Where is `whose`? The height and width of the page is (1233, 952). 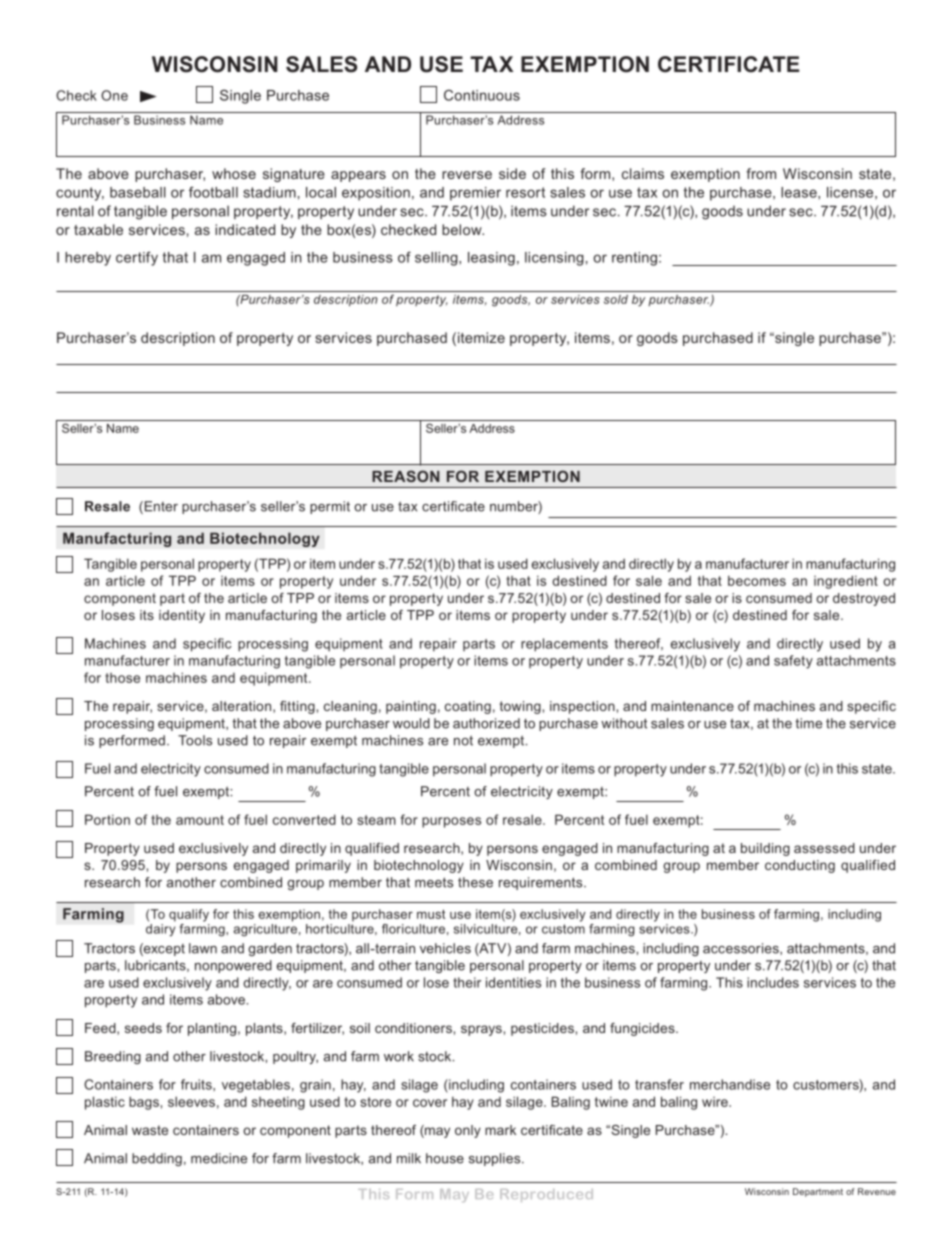 whose is located at coordinates (234, 173).
